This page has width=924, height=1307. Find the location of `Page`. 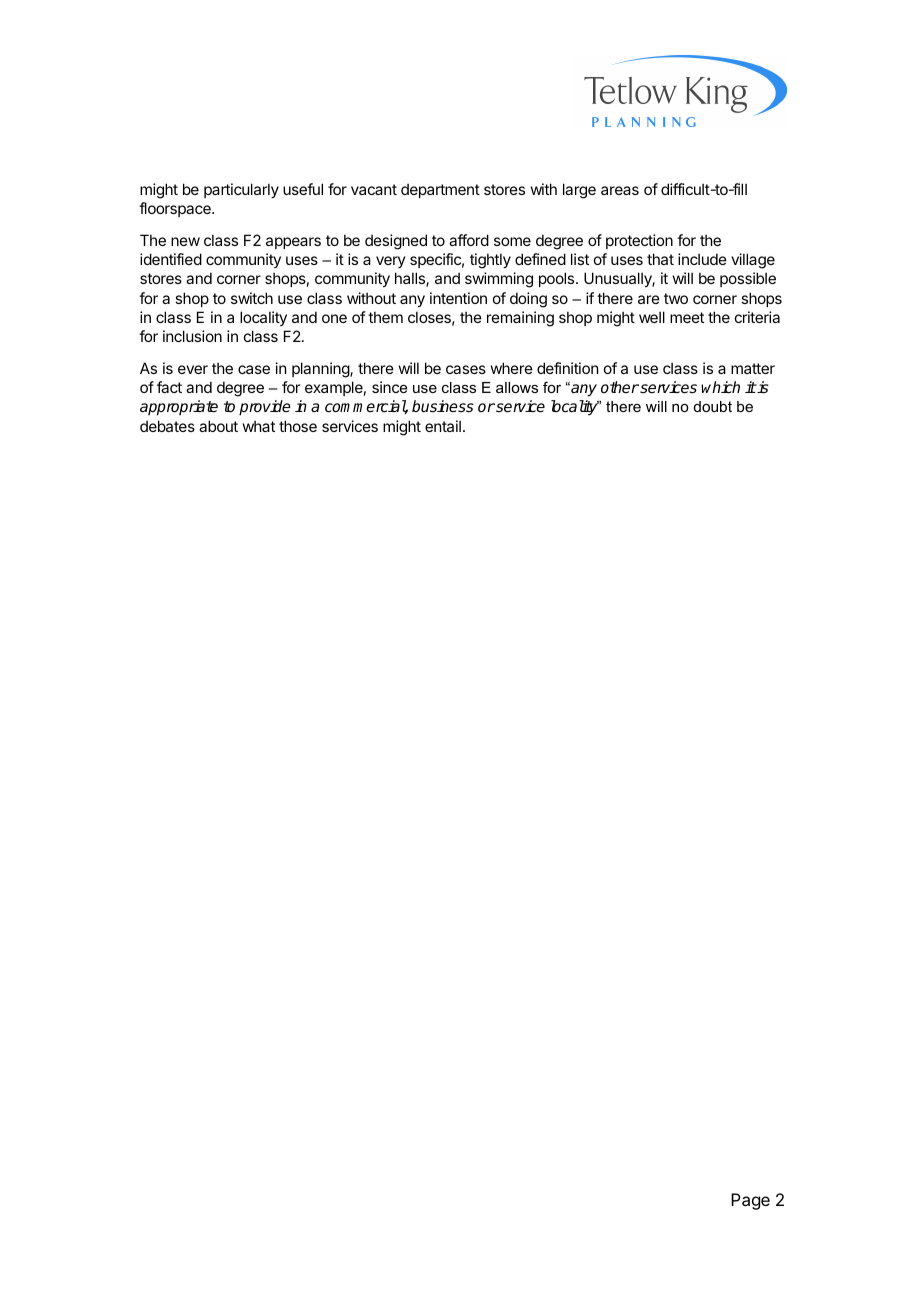

Page is located at coordinates (750, 1201).
